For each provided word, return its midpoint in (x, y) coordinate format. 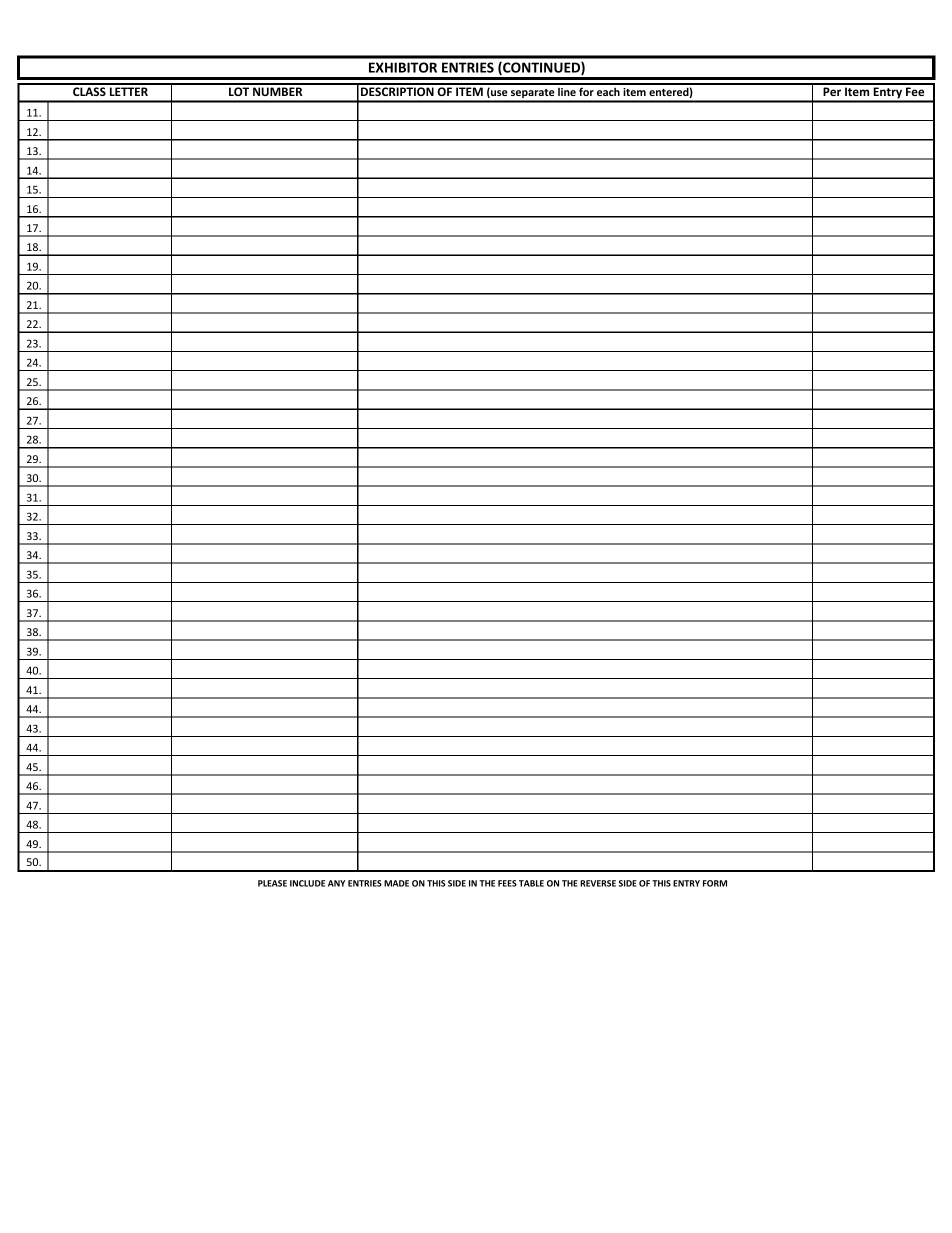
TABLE (531, 883)
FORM (715, 883)
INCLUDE (307, 883)
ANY (336, 883)
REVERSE (598, 883)
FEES (507, 883)
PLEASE (272, 883)
